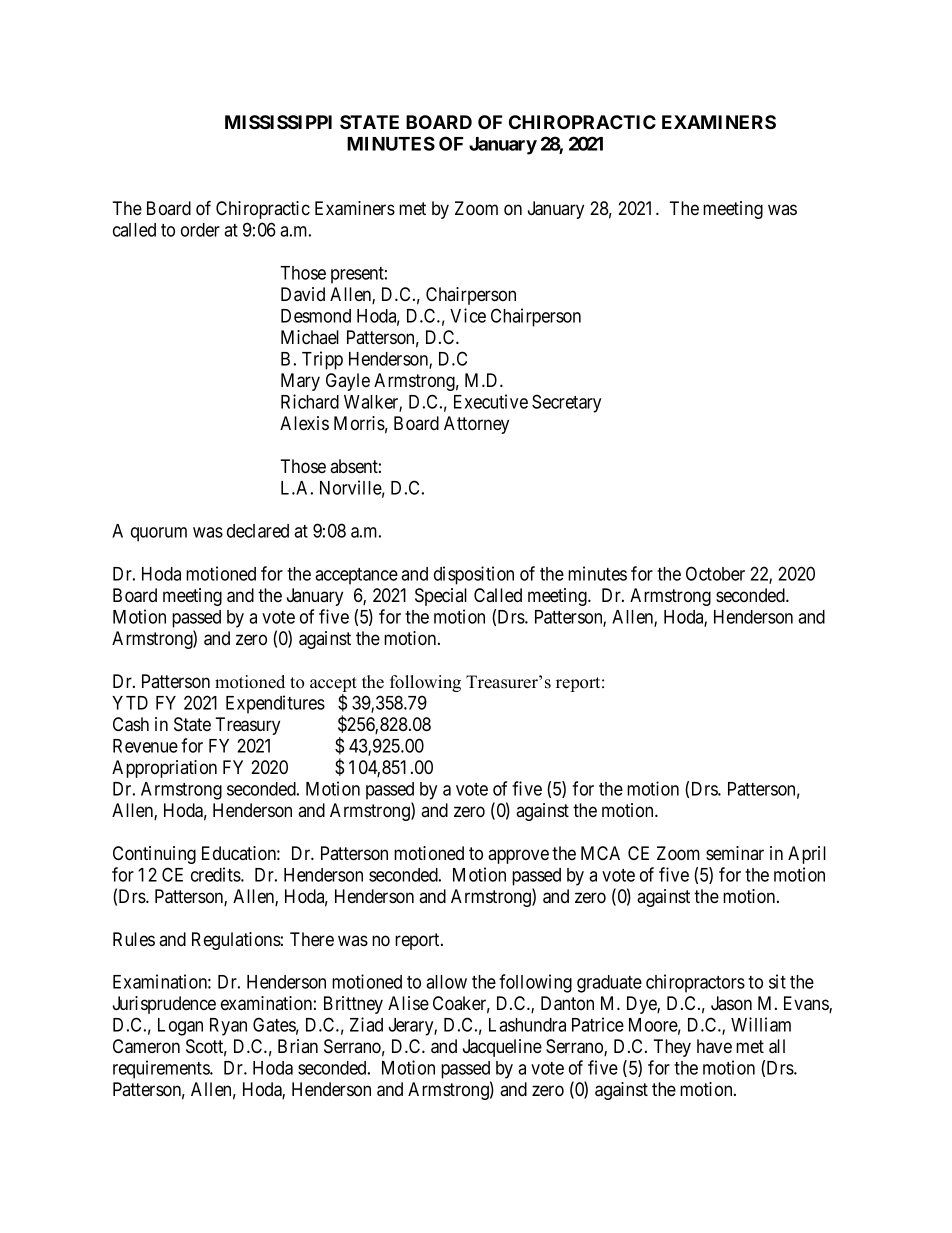 This image has height=1233, width=952. What do you see at coordinates (735, 853) in the image?
I see `seminar` at bounding box center [735, 853].
